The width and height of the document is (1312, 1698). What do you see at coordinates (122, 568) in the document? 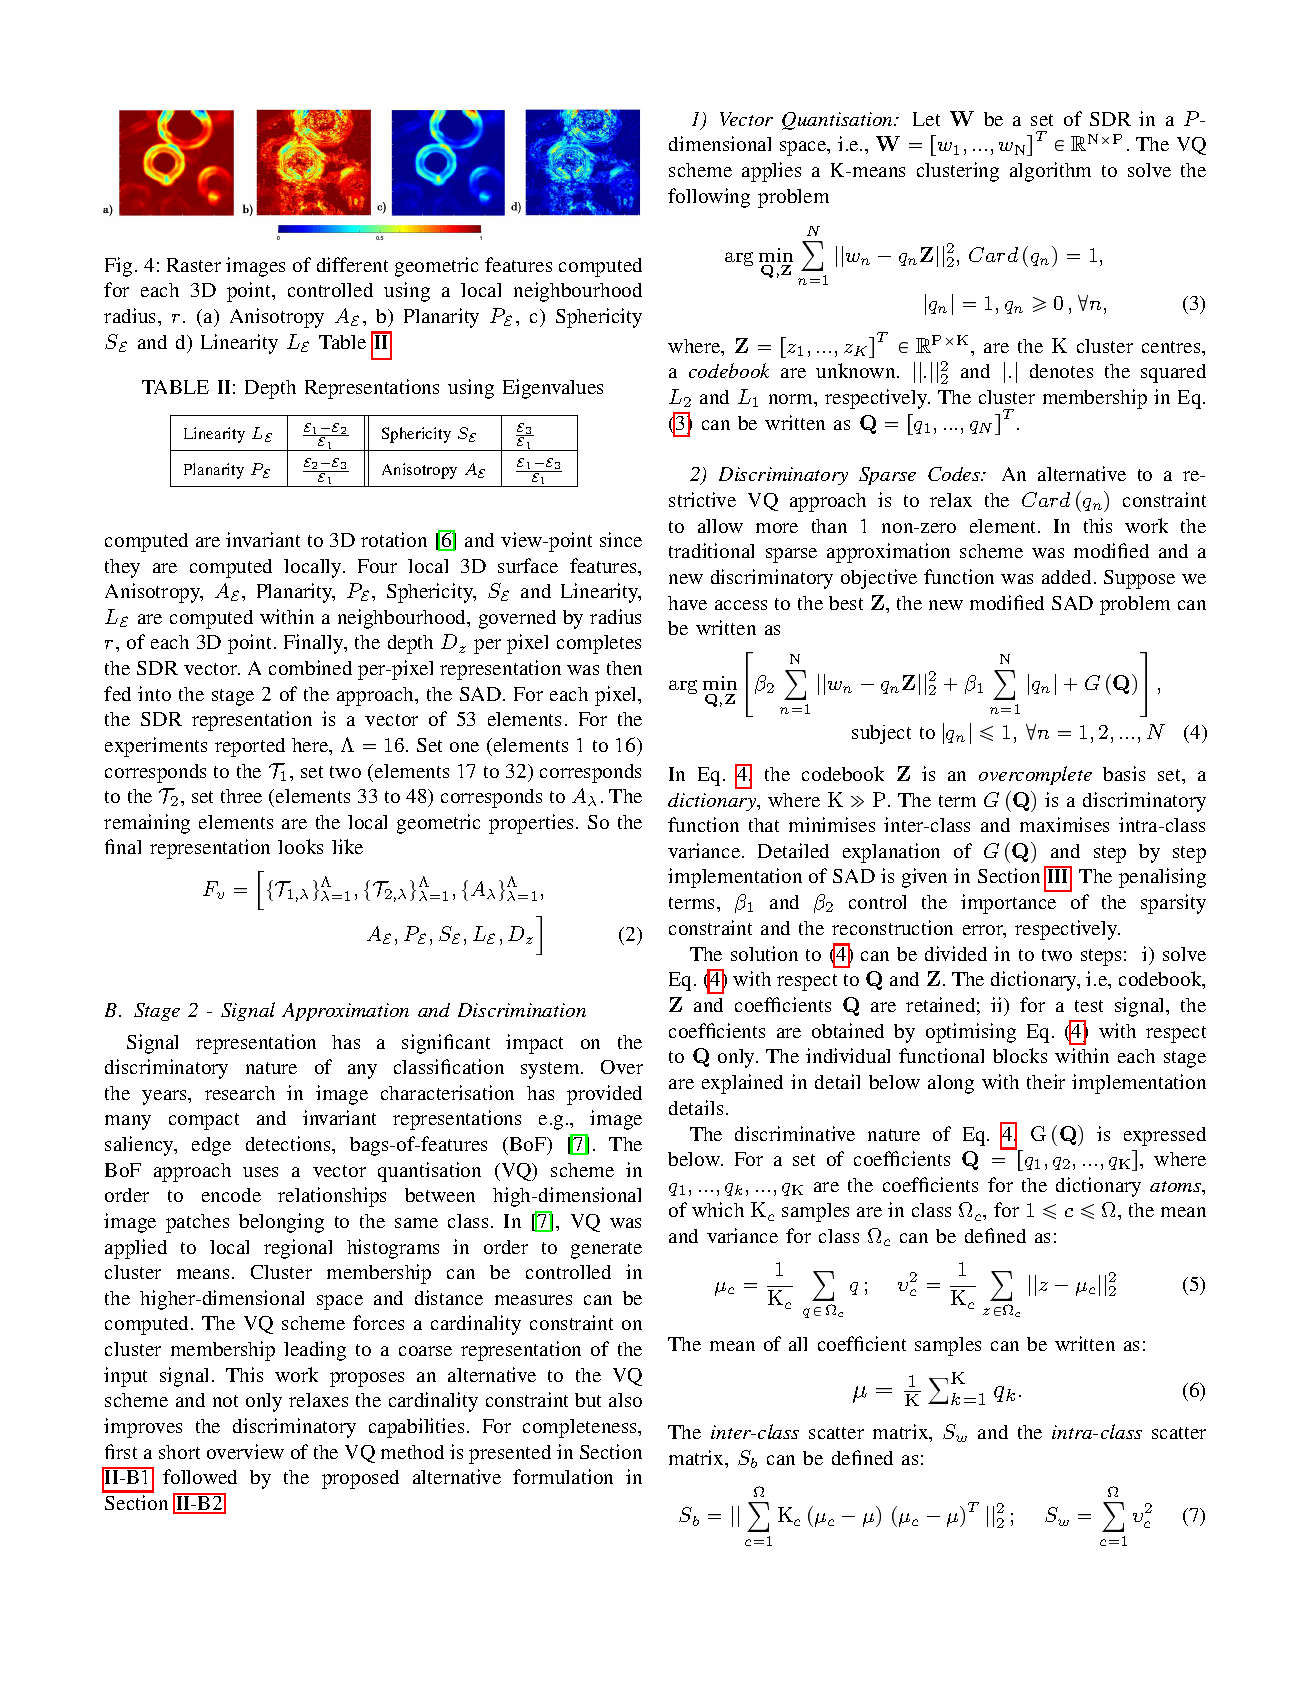
I see `they` at bounding box center [122, 568].
